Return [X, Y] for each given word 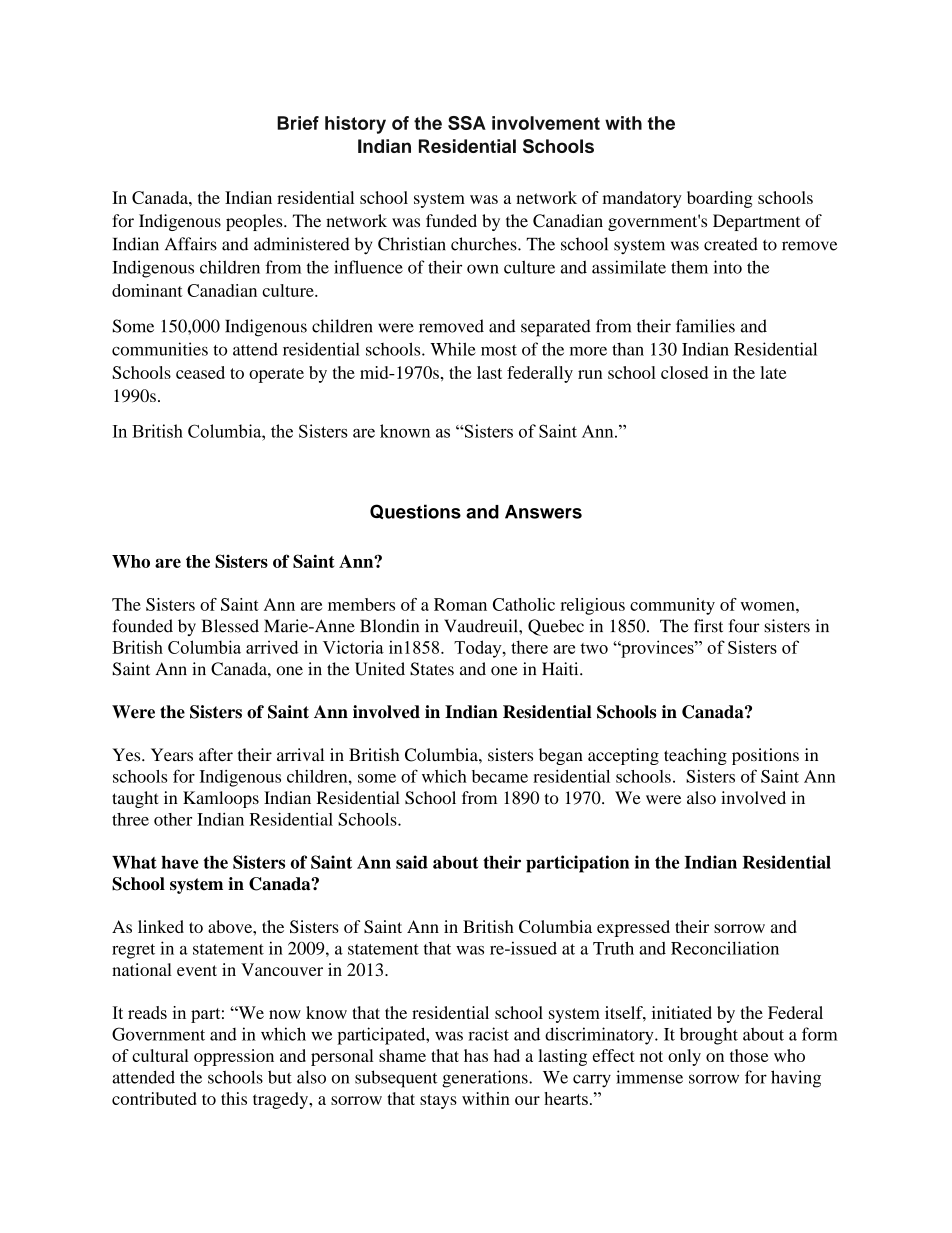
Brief [298, 123]
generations [486, 1079]
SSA [467, 123]
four [744, 626]
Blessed [230, 626]
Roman [460, 604]
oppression [234, 1057]
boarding [720, 199]
